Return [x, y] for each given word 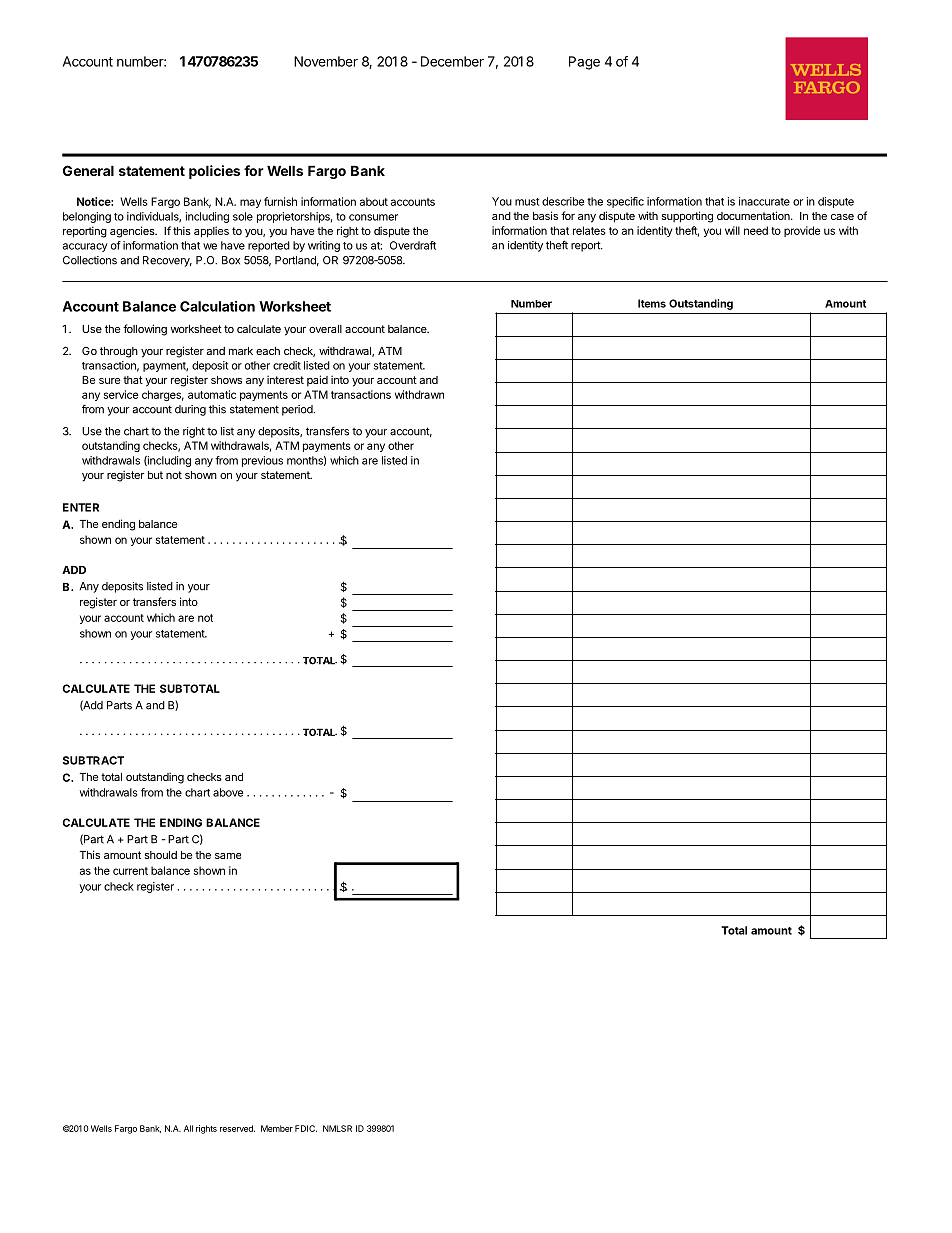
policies [214, 172]
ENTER [81, 507]
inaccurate [764, 201]
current [130, 871]
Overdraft [413, 245]
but [155, 475]
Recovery [167, 261]
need [756, 230]
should [161, 855]
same [228, 856]
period [298, 410]
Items [652, 303]
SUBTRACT [93, 760]
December [452, 61]
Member [277, 1128]
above [228, 792]
